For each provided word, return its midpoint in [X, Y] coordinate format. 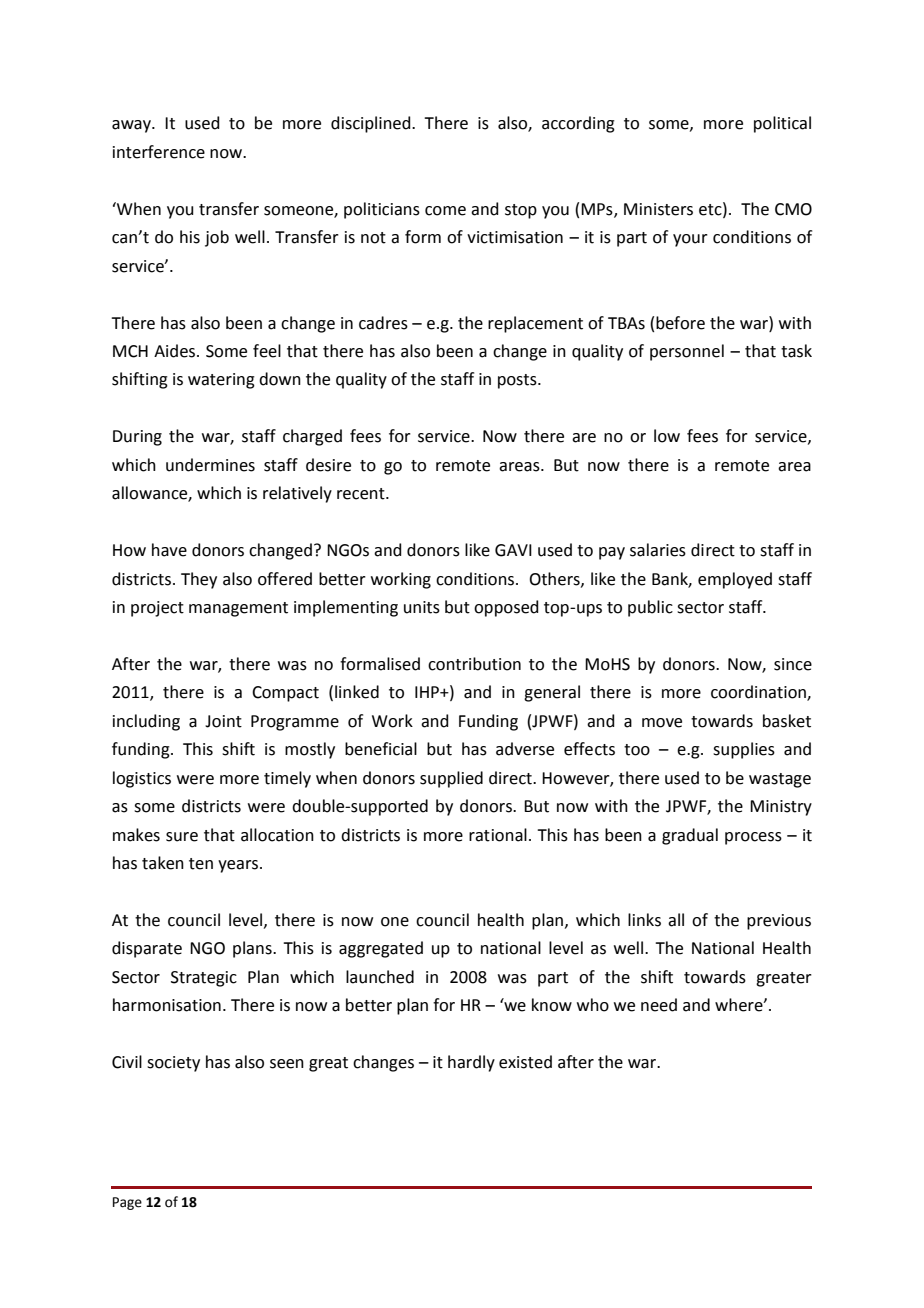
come [445, 211]
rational [498, 835]
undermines [210, 465]
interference [159, 152]
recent [362, 494]
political [782, 124]
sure [182, 837]
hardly [471, 1063]
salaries [658, 550]
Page [127, 1203]
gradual [690, 836]
